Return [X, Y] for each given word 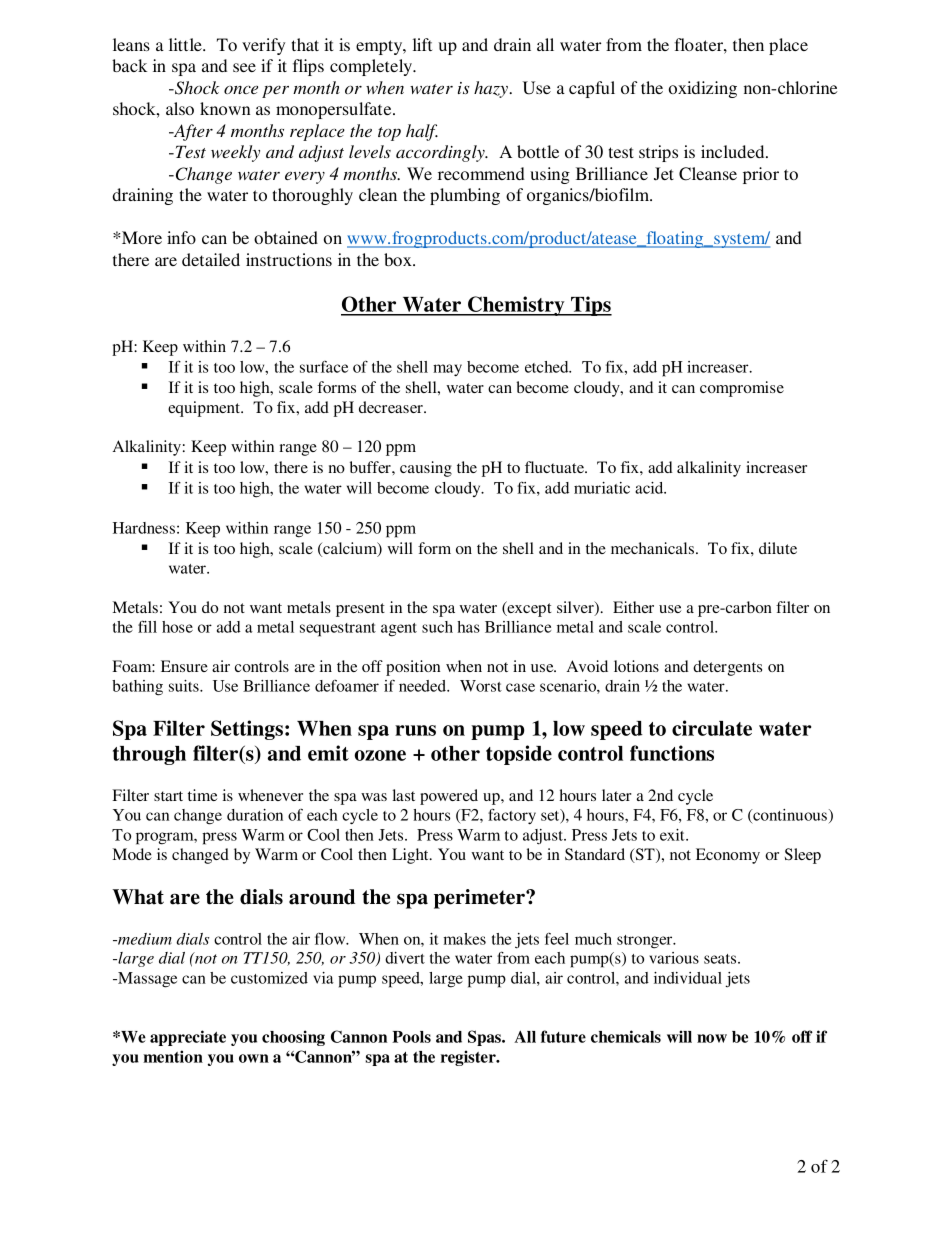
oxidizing [703, 89]
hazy [492, 89]
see [244, 67]
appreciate [188, 1038]
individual [688, 978]
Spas [485, 1038]
